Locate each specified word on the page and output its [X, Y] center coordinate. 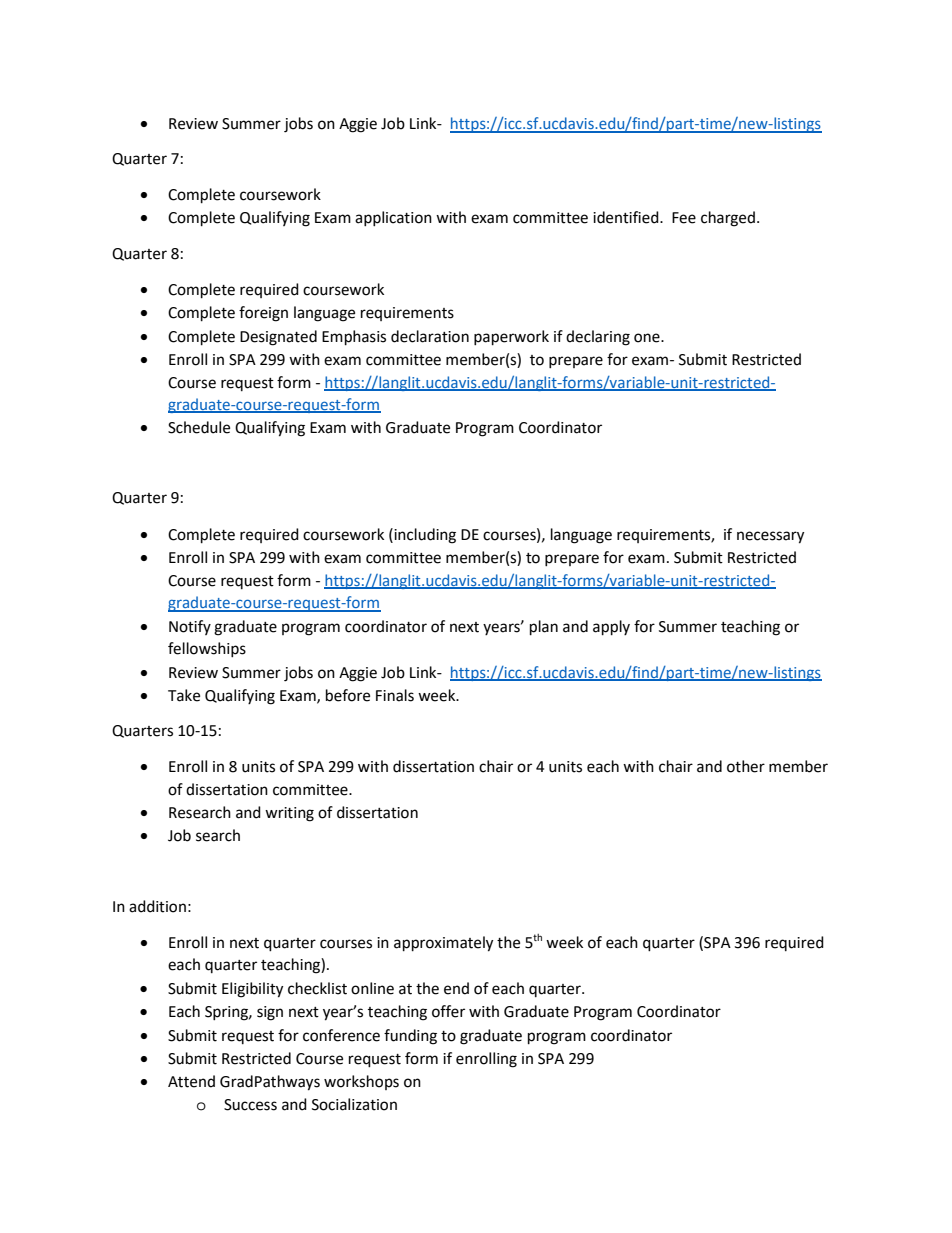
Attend [191, 1081]
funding [410, 1037]
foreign [263, 314]
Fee [684, 218]
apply [611, 628]
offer [448, 1011]
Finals [395, 695]
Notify [190, 627]
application [393, 218]
